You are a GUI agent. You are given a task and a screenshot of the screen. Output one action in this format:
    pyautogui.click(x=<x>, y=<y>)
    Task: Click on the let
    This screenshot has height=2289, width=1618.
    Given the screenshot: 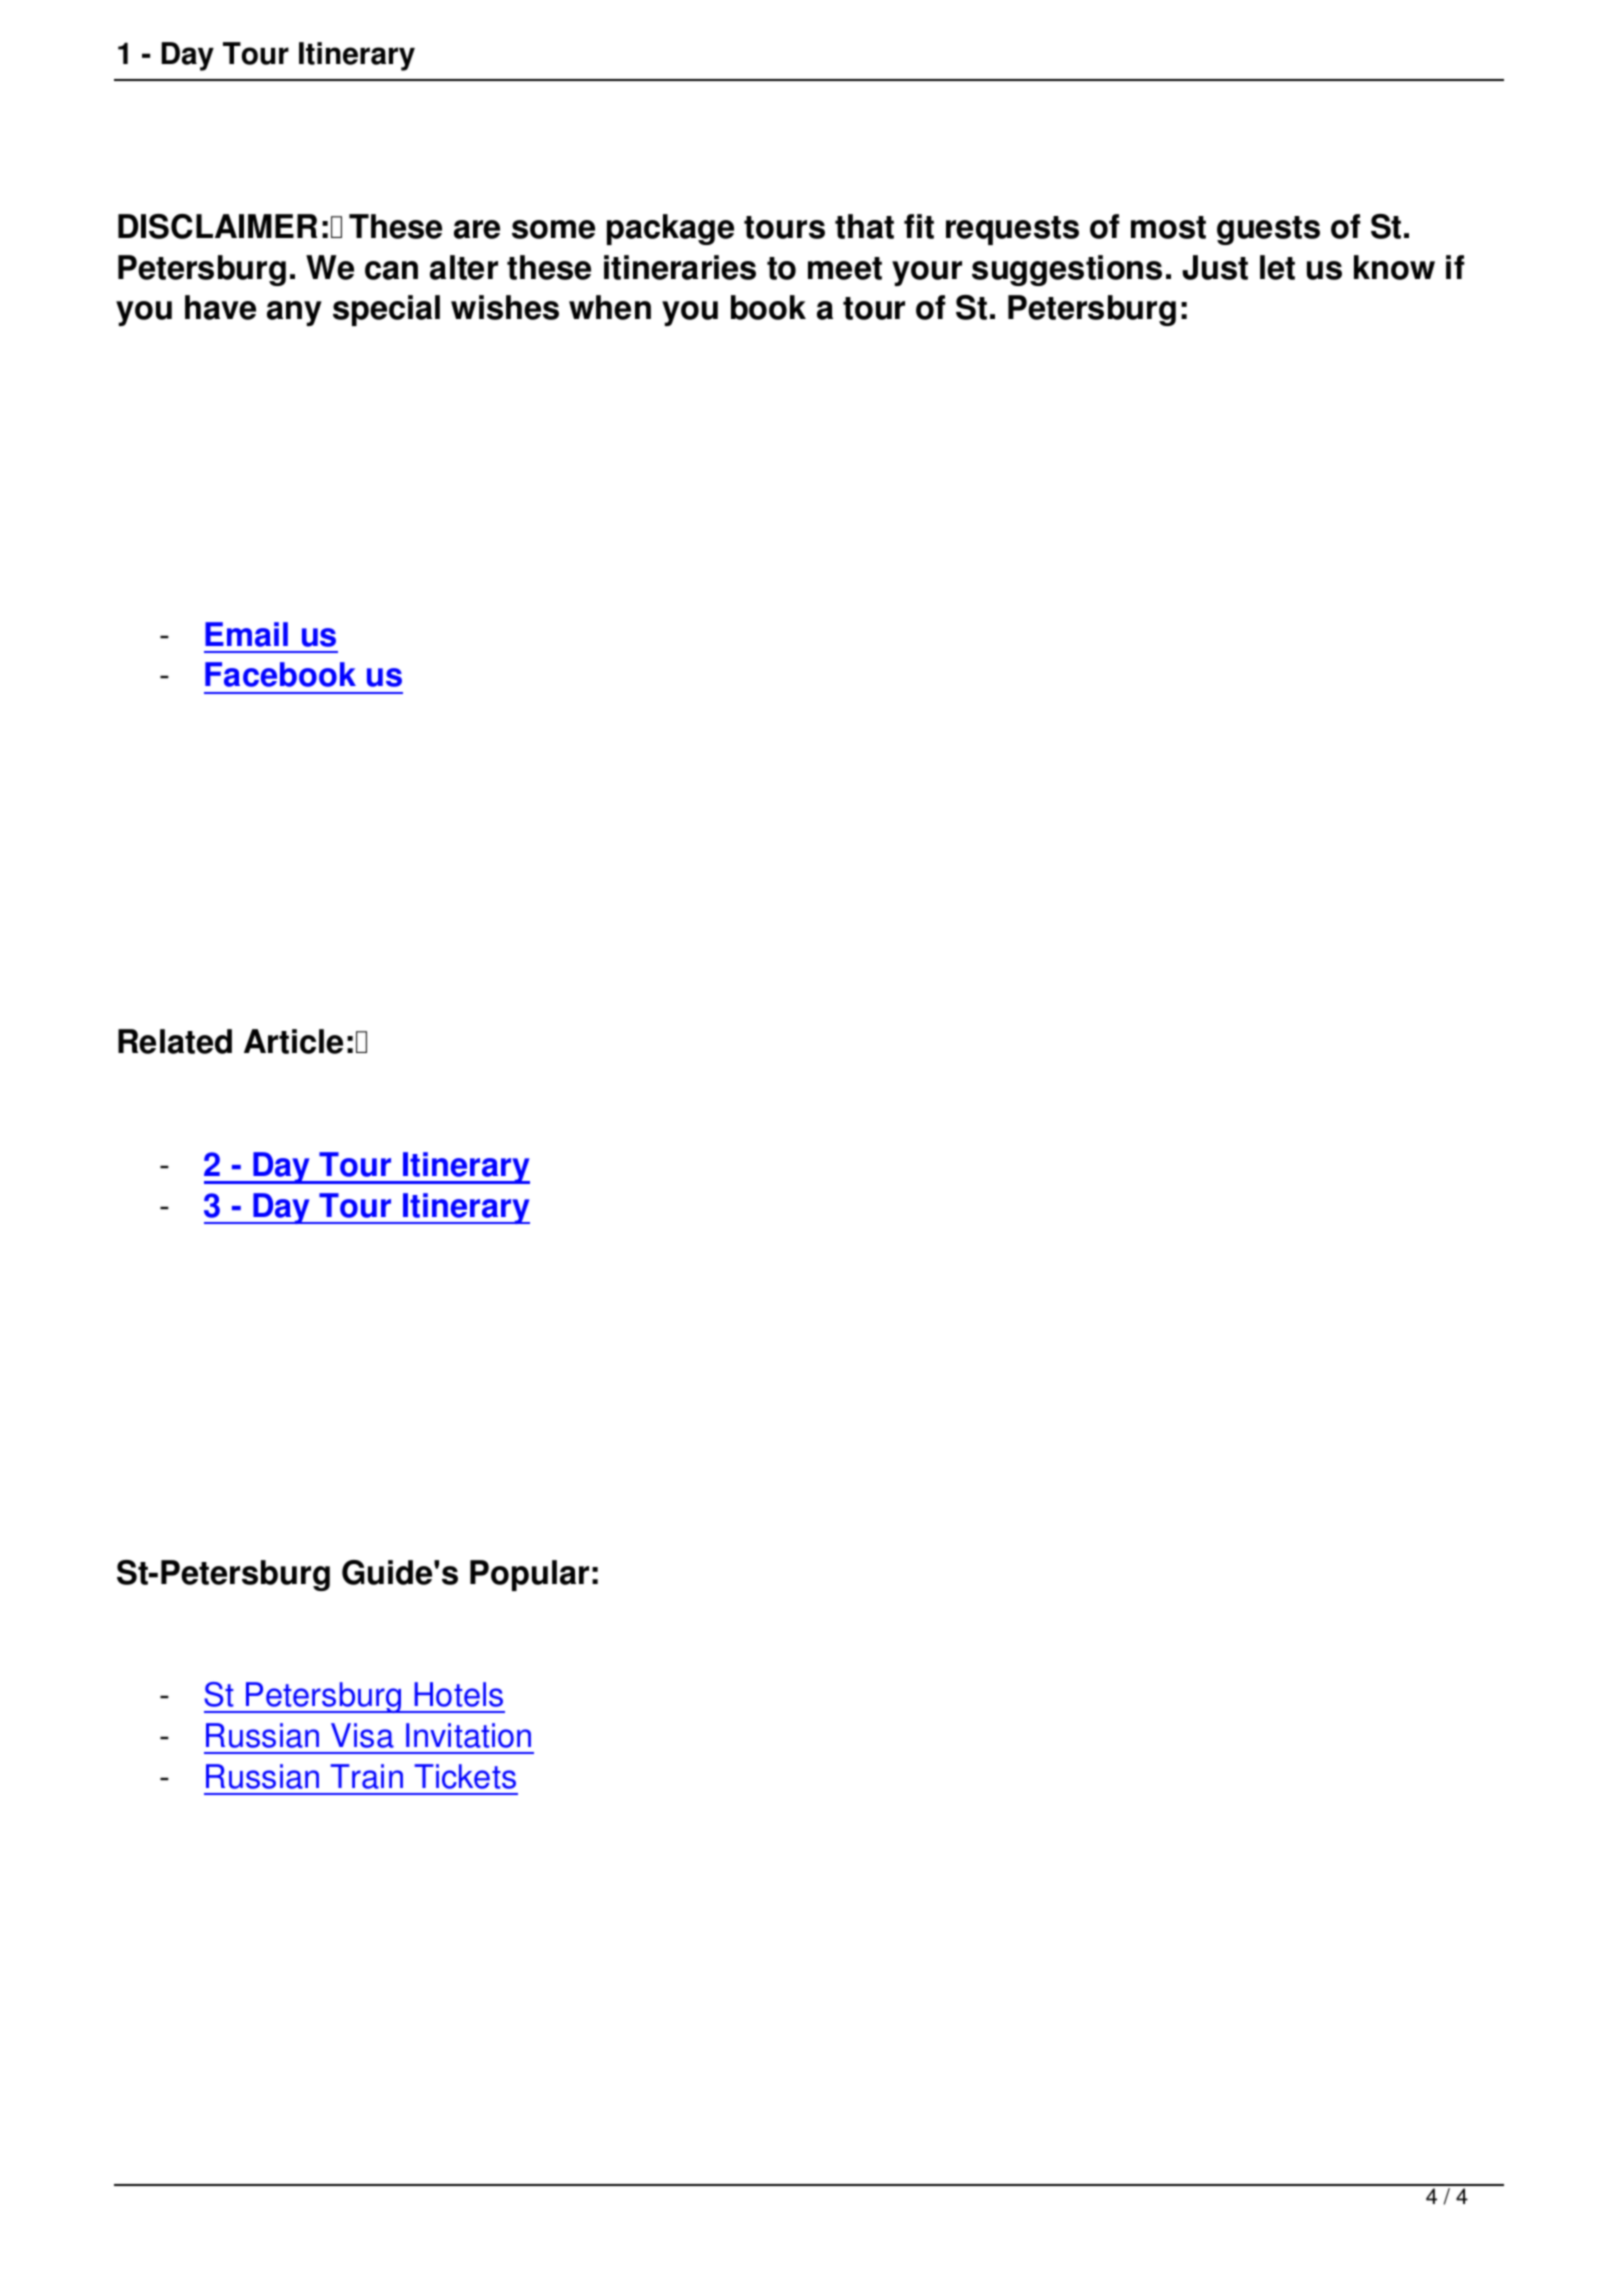 What is the action you would take?
    pyautogui.click(x=1277, y=267)
